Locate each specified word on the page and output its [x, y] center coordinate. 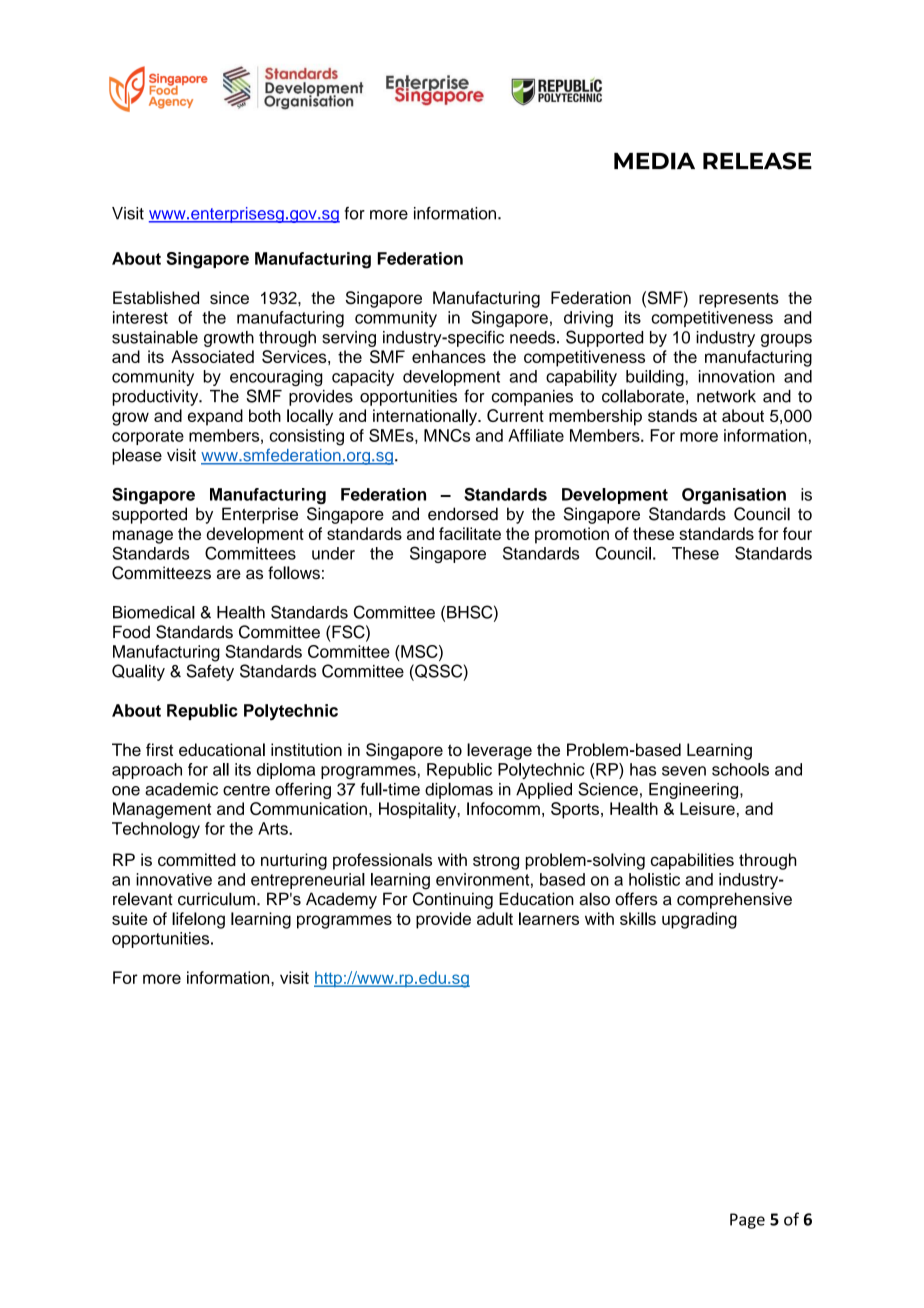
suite [129, 918]
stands [672, 415]
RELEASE [757, 161]
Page [747, 1221]
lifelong [198, 920]
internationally [426, 417]
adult [495, 918]
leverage [499, 751]
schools [740, 769]
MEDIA [654, 161]
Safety [210, 672]
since [229, 297]
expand [215, 417]
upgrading [699, 920]
